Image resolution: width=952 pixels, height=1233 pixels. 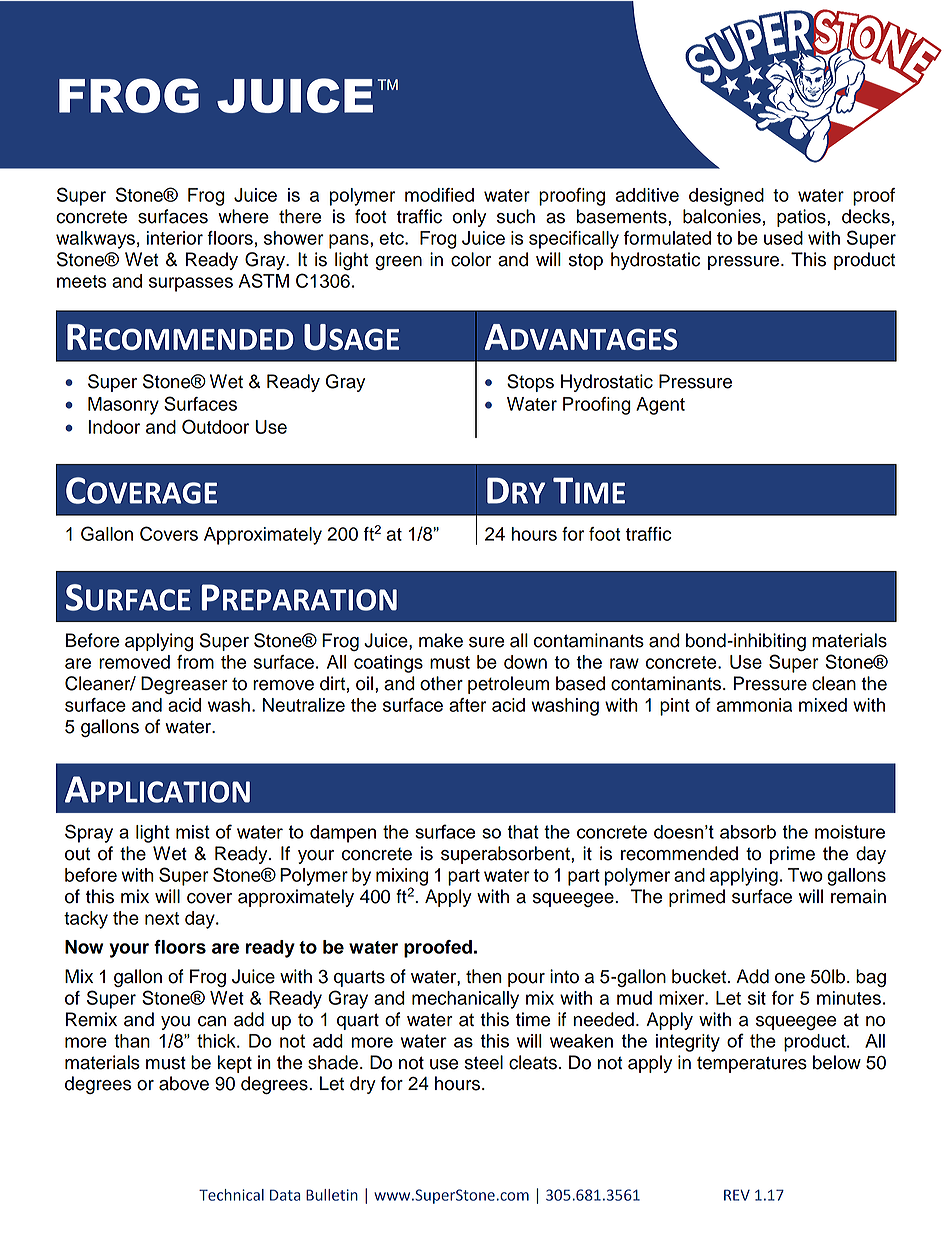 What do you see at coordinates (231, 1195) in the screenshot?
I see `Technical` at bounding box center [231, 1195].
